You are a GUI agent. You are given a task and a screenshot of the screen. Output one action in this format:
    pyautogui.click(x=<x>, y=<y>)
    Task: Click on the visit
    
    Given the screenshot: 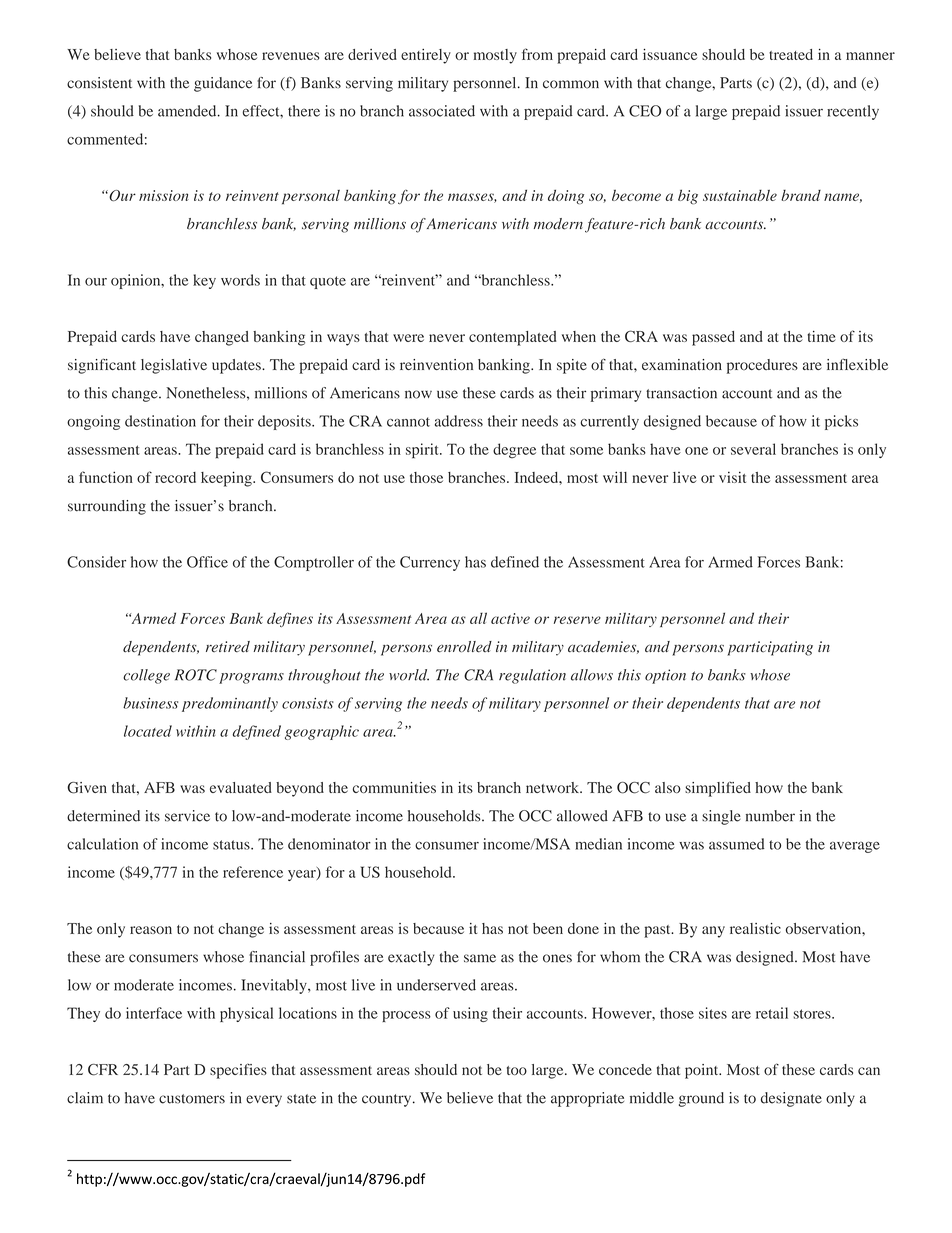 What is the action you would take?
    pyautogui.click(x=732, y=477)
